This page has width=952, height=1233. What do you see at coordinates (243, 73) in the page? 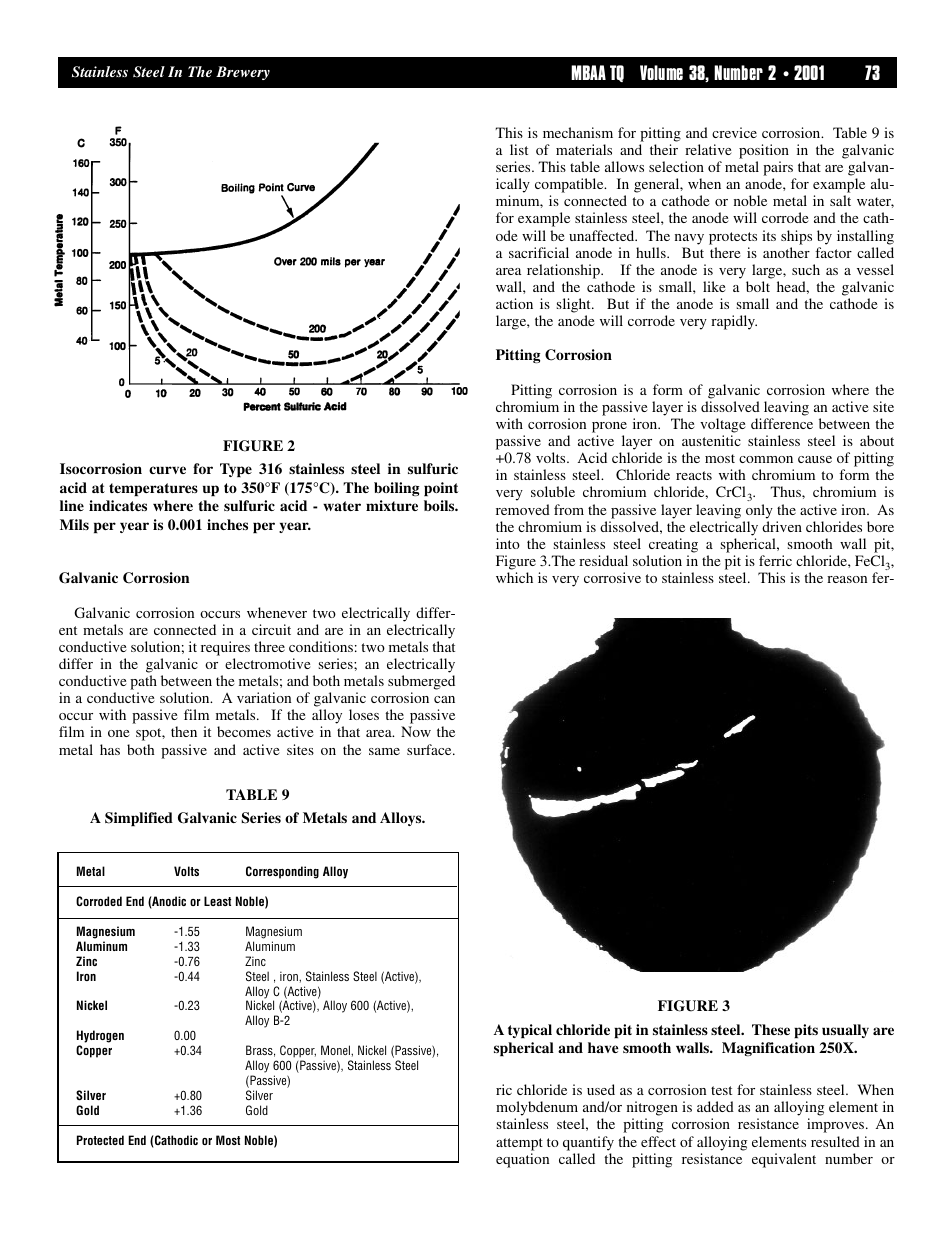
I see `Brewery` at bounding box center [243, 73].
